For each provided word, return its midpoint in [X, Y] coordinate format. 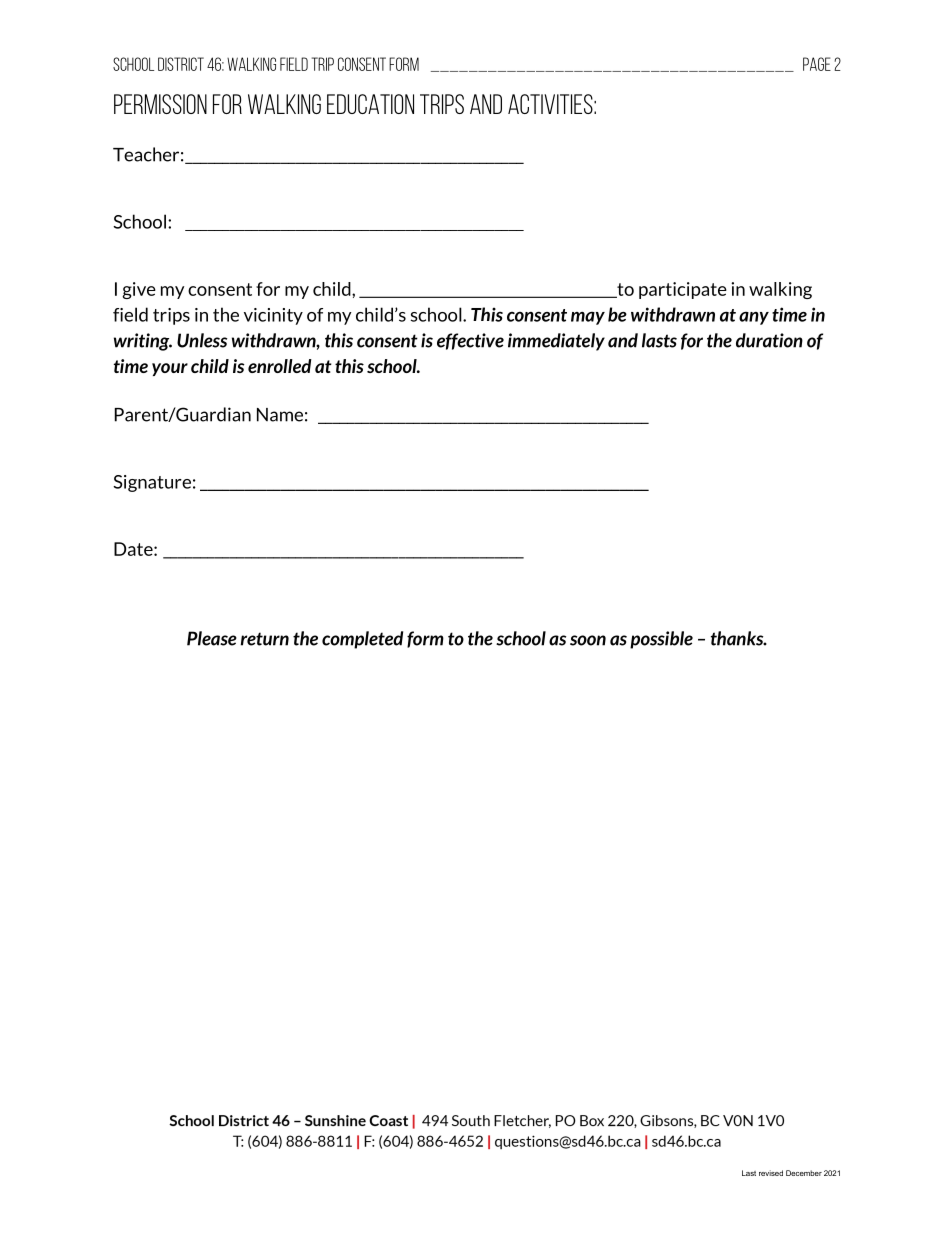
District [181, 64]
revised [771, 1173]
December [804, 1173]
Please [212, 638]
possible [661, 640]
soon [588, 640]
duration [769, 340]
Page [817, 64]
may [588, 318]
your [170, 369]
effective [470, 341]
